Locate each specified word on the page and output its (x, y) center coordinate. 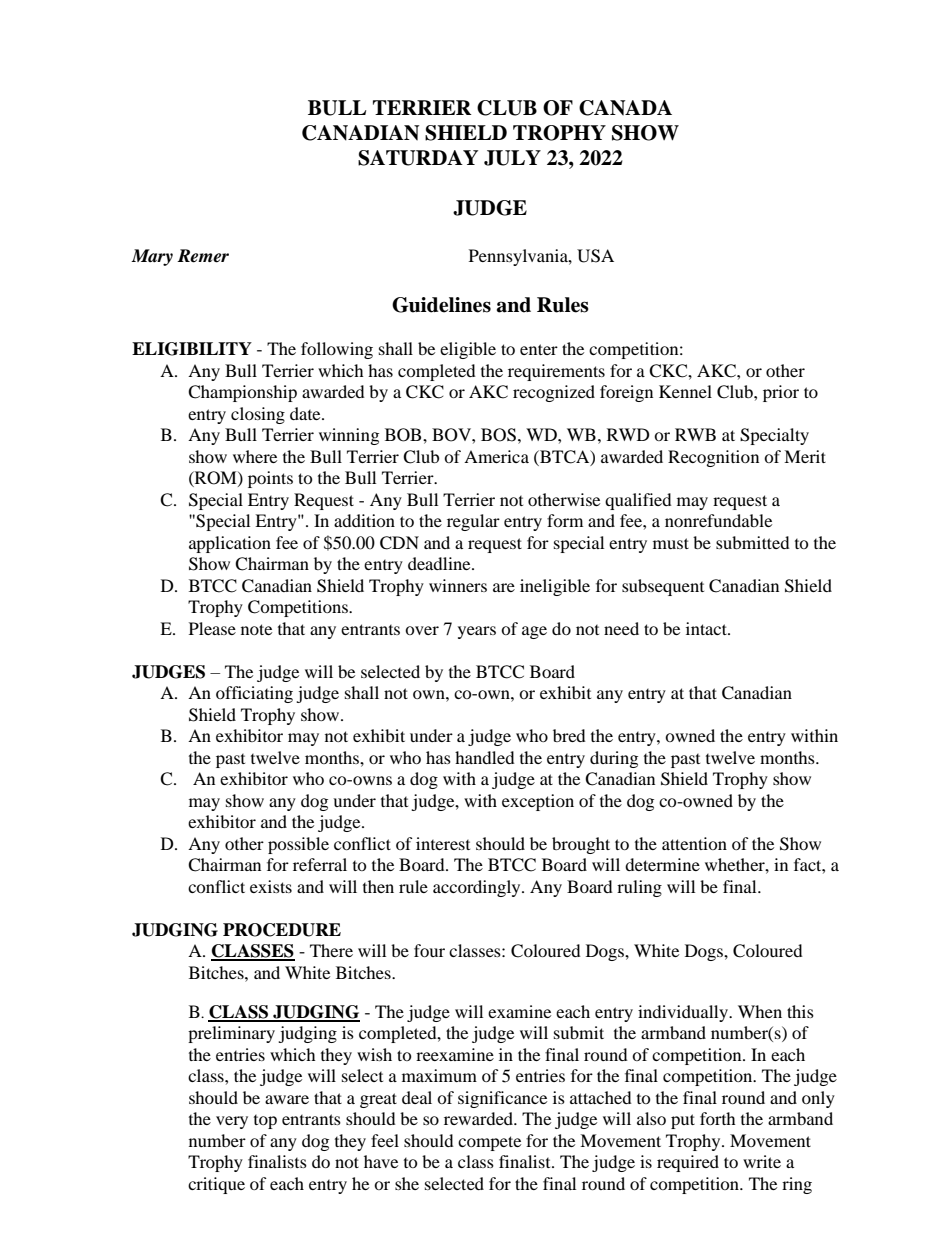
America (496, 456)
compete (489, 1143)
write (762, 1161)
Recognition (713, 458)
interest (443, 843)
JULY (512, 158)
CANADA (625, 108)
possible (298, 845)
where (255, 456)
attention (694, 843)
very (232, 1122)
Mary (152, 257)
